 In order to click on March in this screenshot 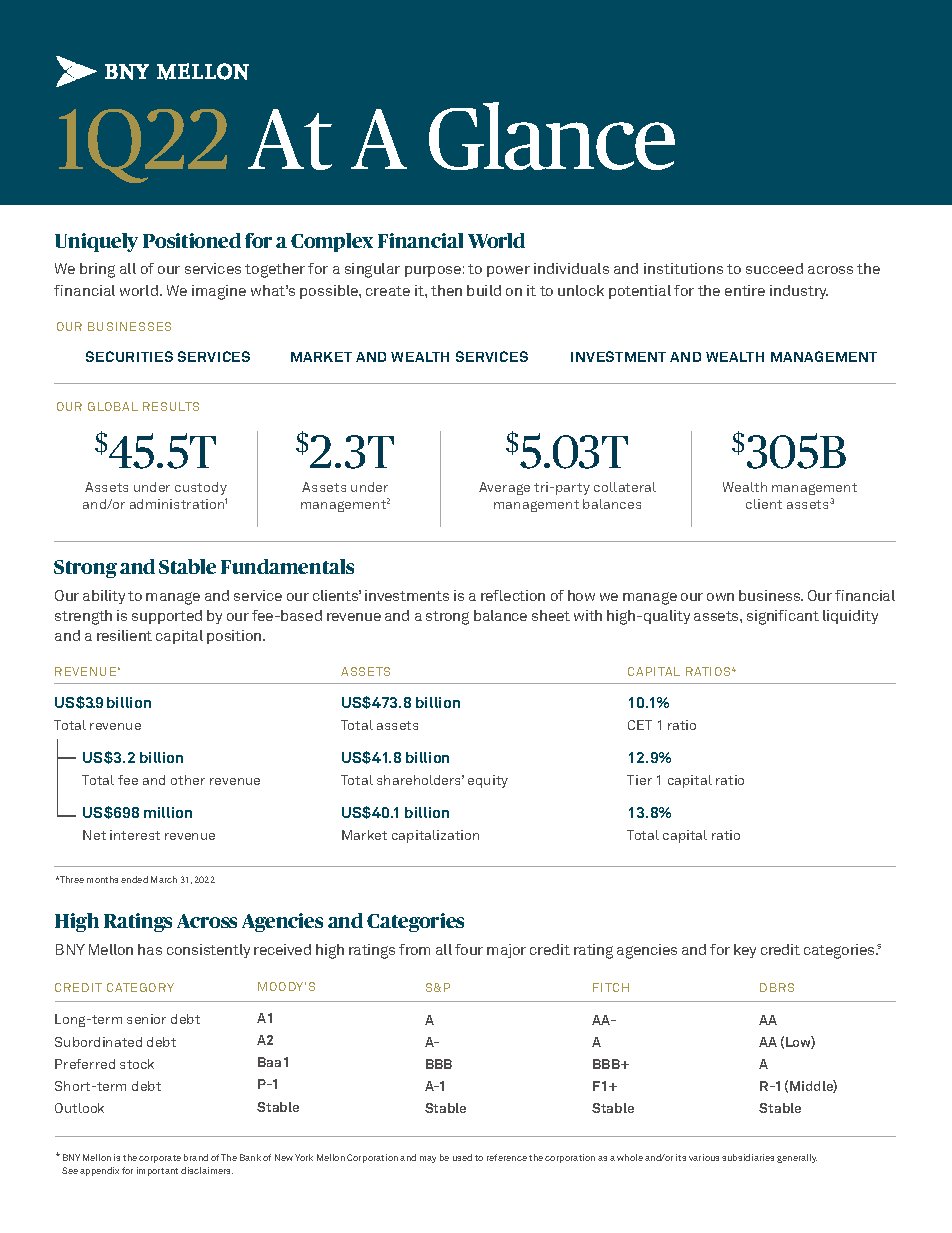, I will do `click(164, 879)`.
